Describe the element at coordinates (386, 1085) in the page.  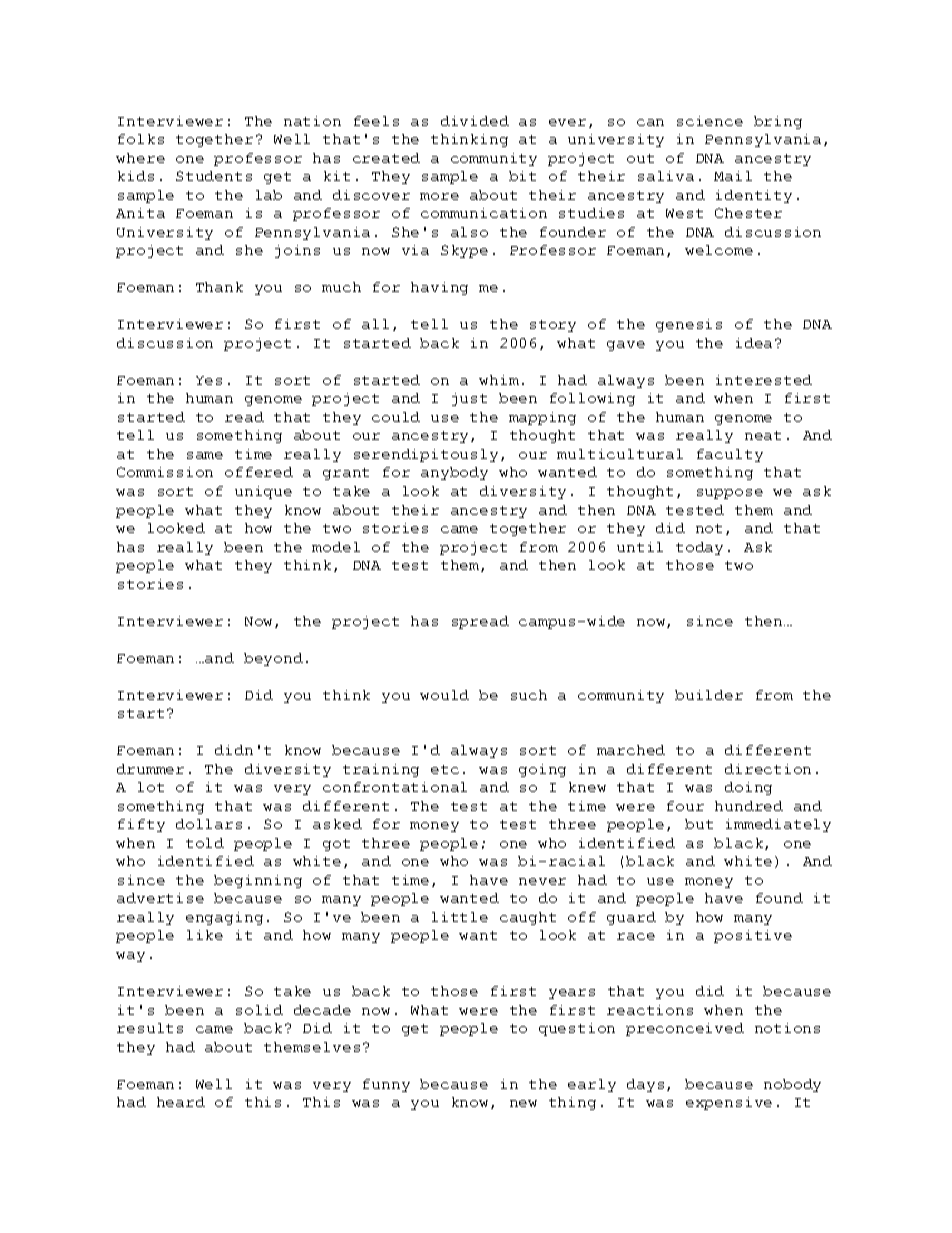
I see `funny` at that location.
